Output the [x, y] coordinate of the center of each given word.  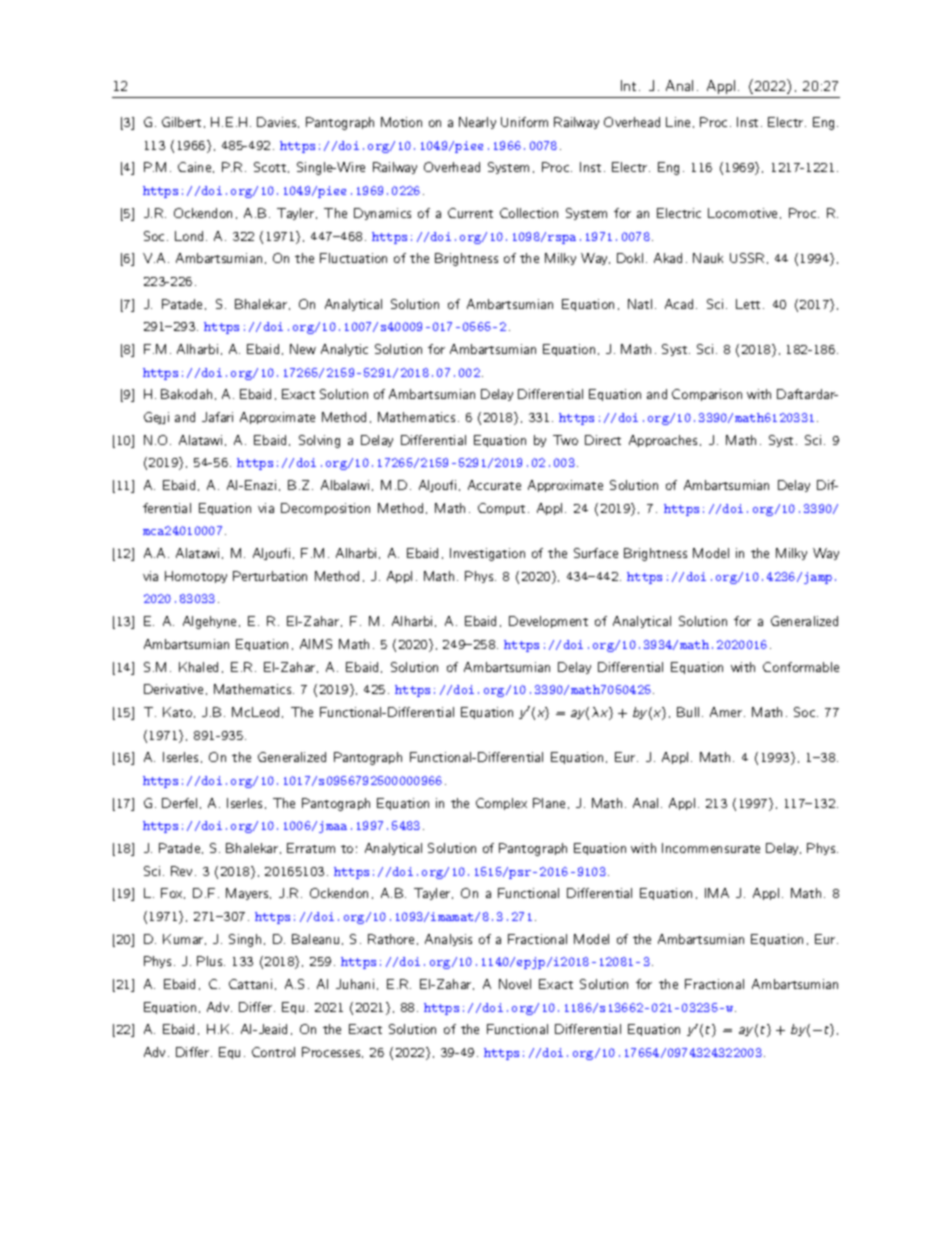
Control [273, 1052]
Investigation [487, 554]
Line [678, 122]
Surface [596, 553]
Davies [278, 122]
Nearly [477, 123]
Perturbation [270, 576]
